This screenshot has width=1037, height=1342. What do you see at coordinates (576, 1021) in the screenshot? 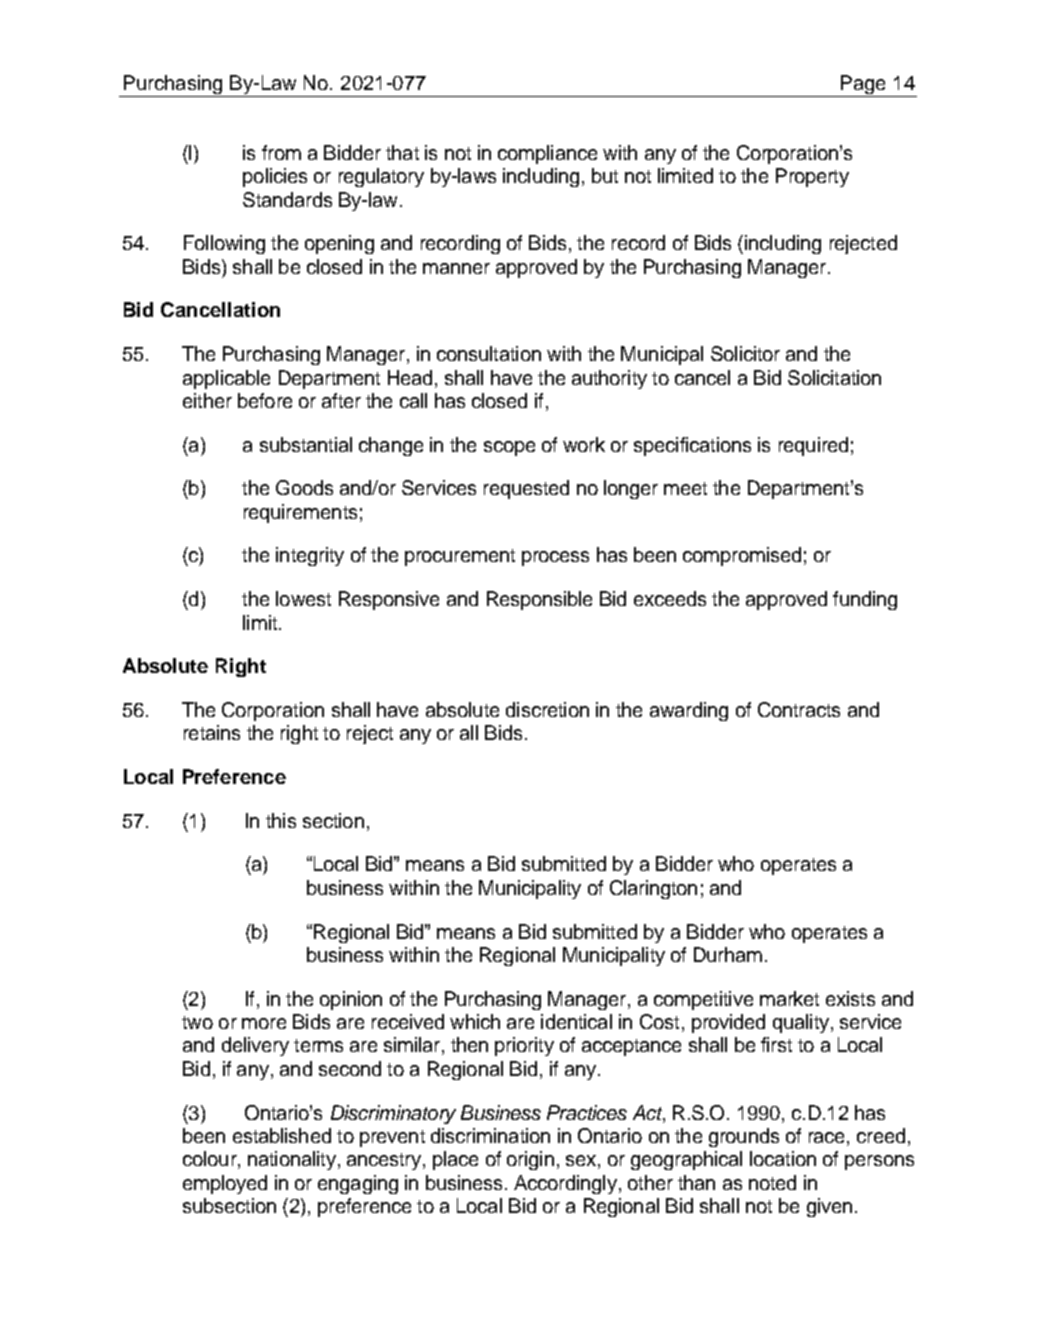
I see `identical` at bounding box center [576, 1021].
